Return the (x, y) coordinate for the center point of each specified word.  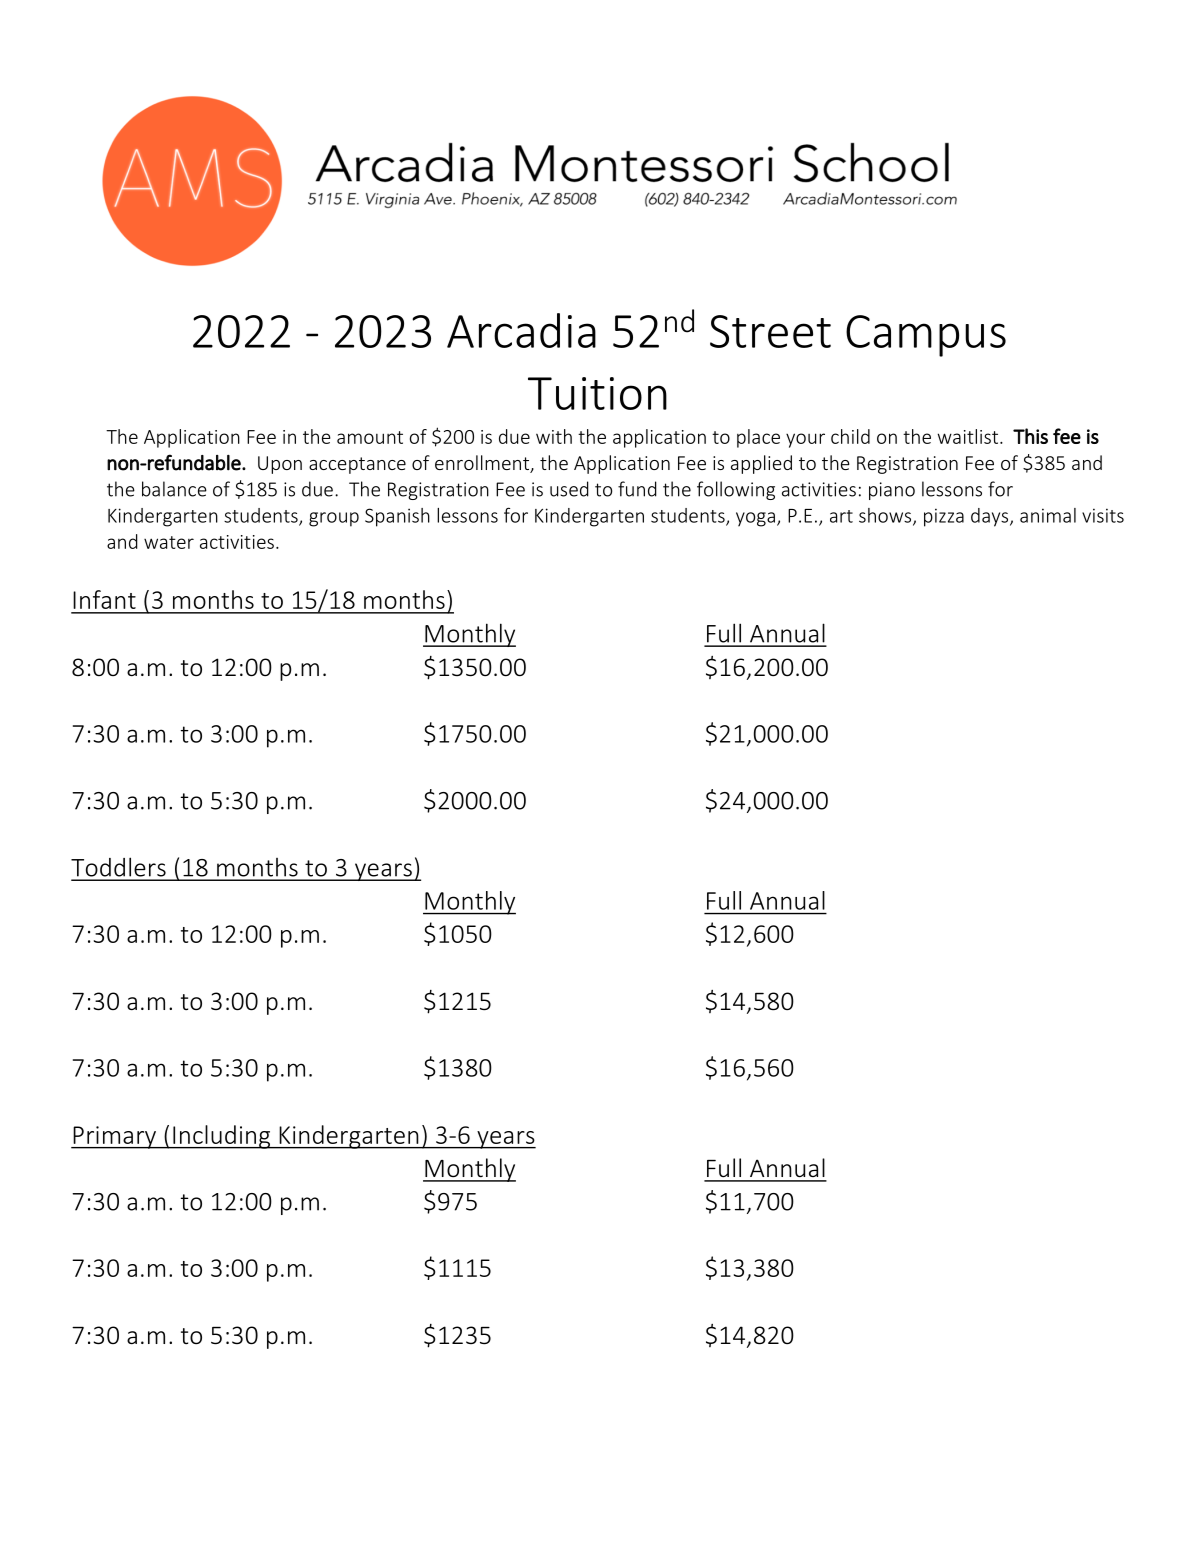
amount (370, 437)
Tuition (597, 393)
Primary (115, 1137)
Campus (926, 336)
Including (222, 1137)
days (991, 517)
